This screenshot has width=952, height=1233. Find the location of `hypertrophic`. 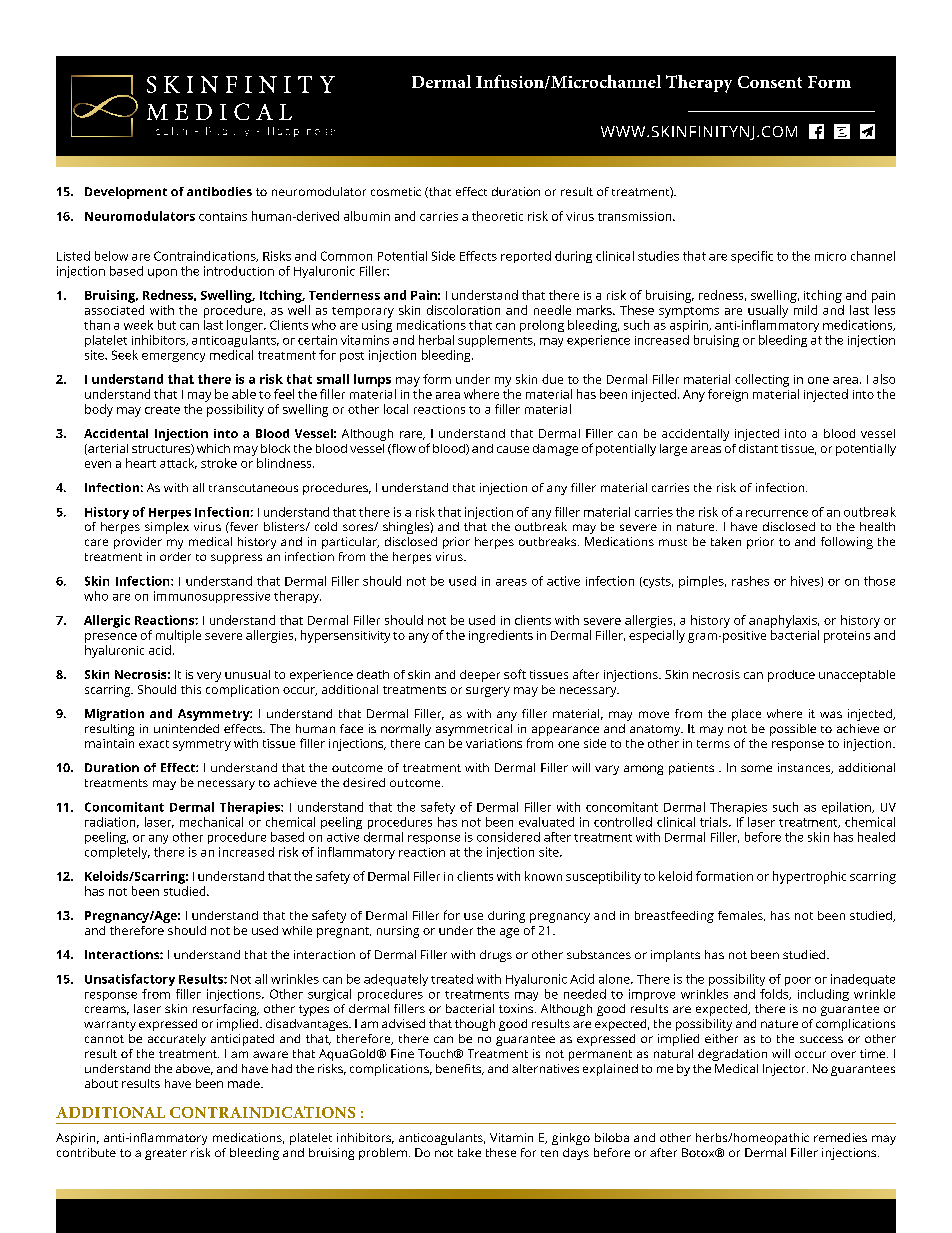

hypertrophic is located at coordinates (809, 877).
